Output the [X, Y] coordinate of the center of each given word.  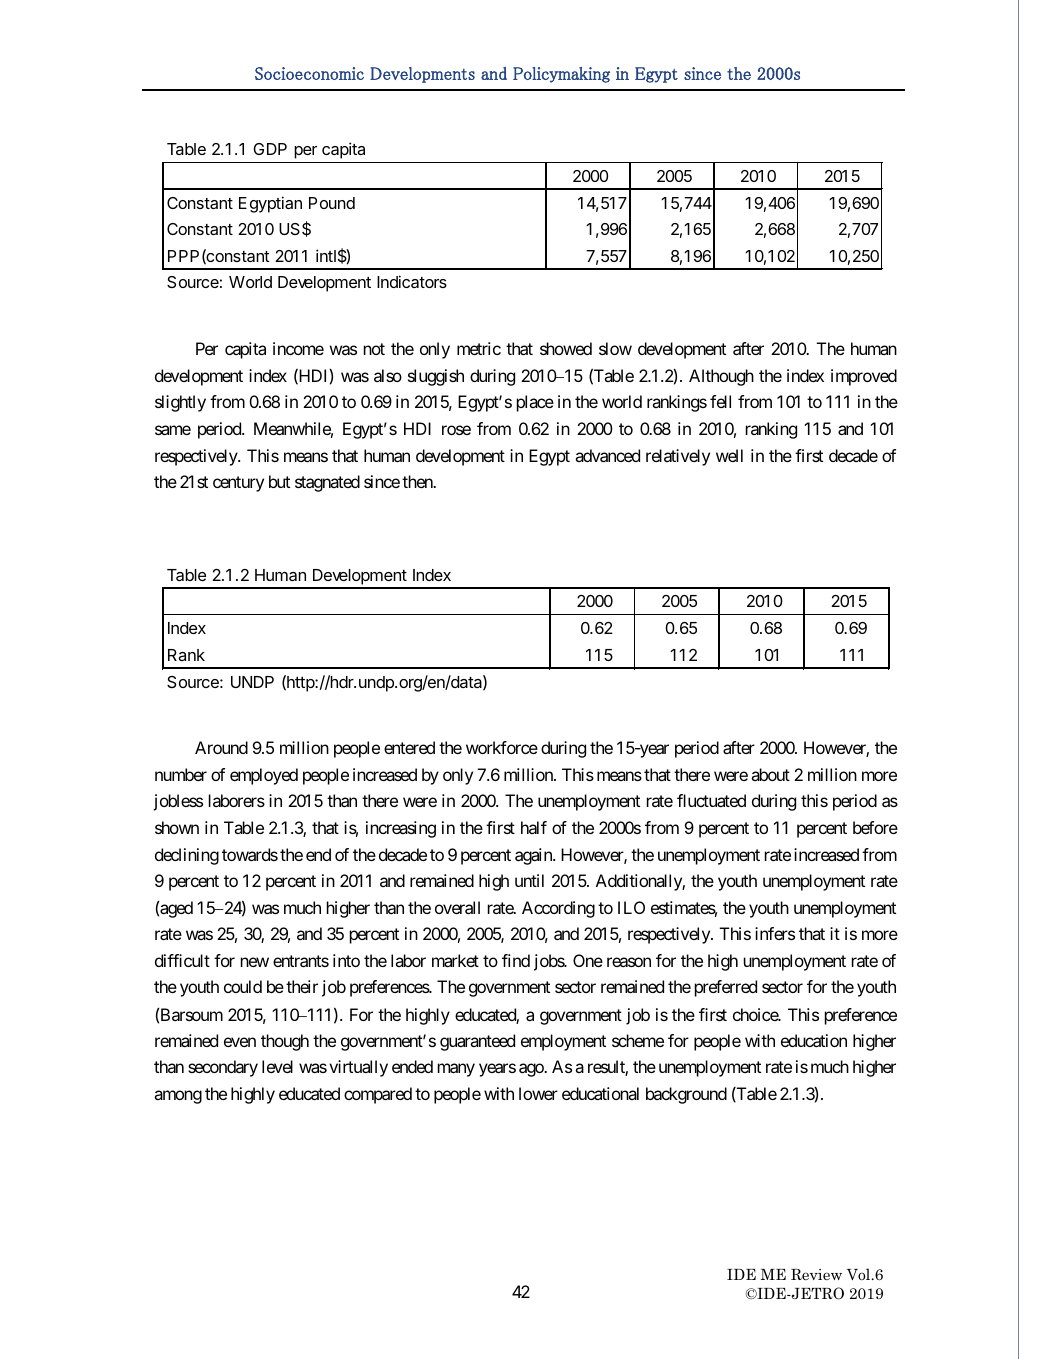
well [729, 455]
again [534, 856]
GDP [270, 149]
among [178, 1097]
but [279, 481]
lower [538, 1093]
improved [864, 377]
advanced [607, 455]
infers [775, 933]
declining [187, 856]
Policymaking [561, 75]
